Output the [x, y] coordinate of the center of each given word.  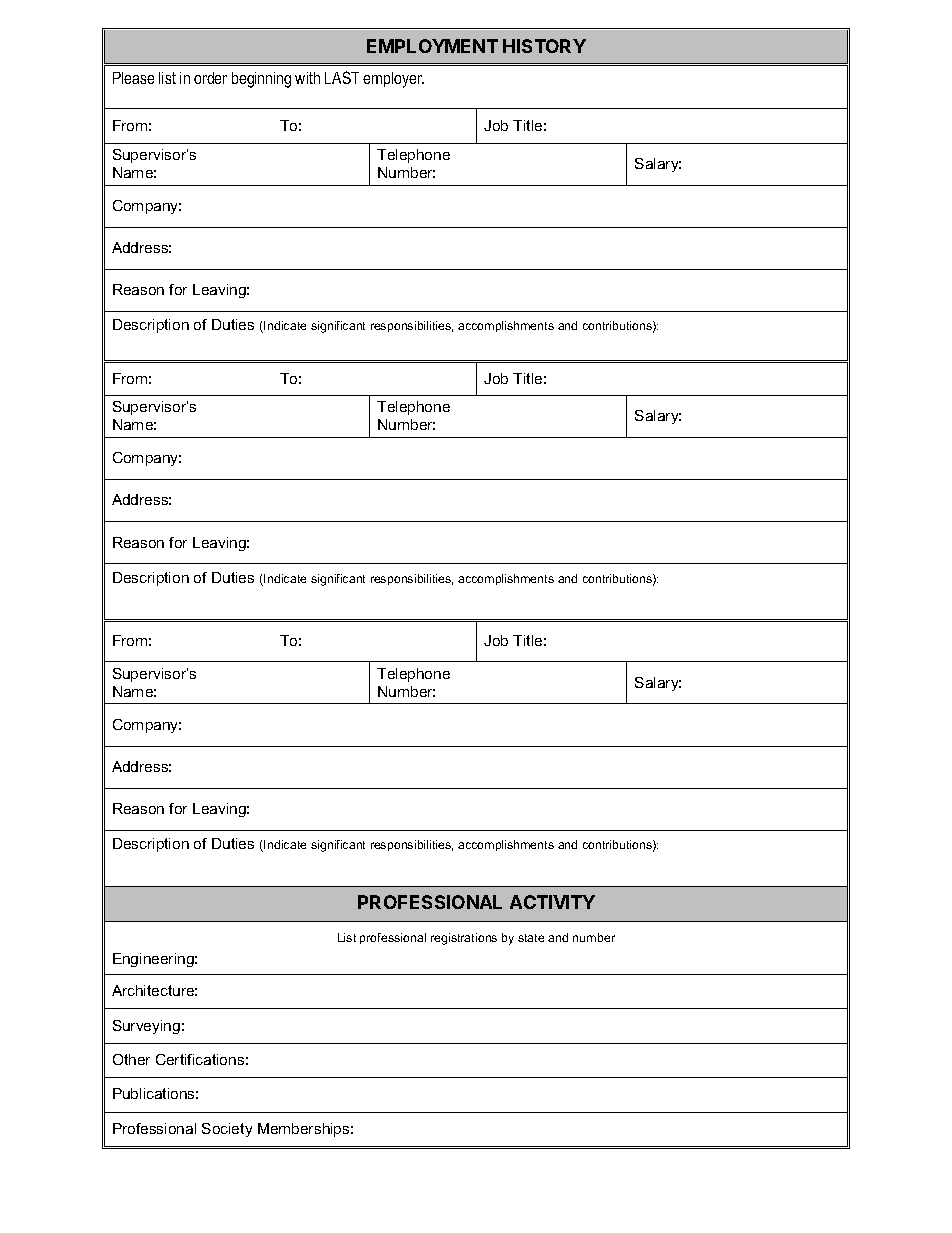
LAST [342, 77]
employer [393, 80]
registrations [464, 939]
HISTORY [544, 46]
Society [227, 1130]
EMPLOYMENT [432, 46]
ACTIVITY [552, 902]
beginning [261, 80]
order [210, 78]
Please [133, 78]
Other [131, 1059]
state [531, 938]
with [307, 78]
